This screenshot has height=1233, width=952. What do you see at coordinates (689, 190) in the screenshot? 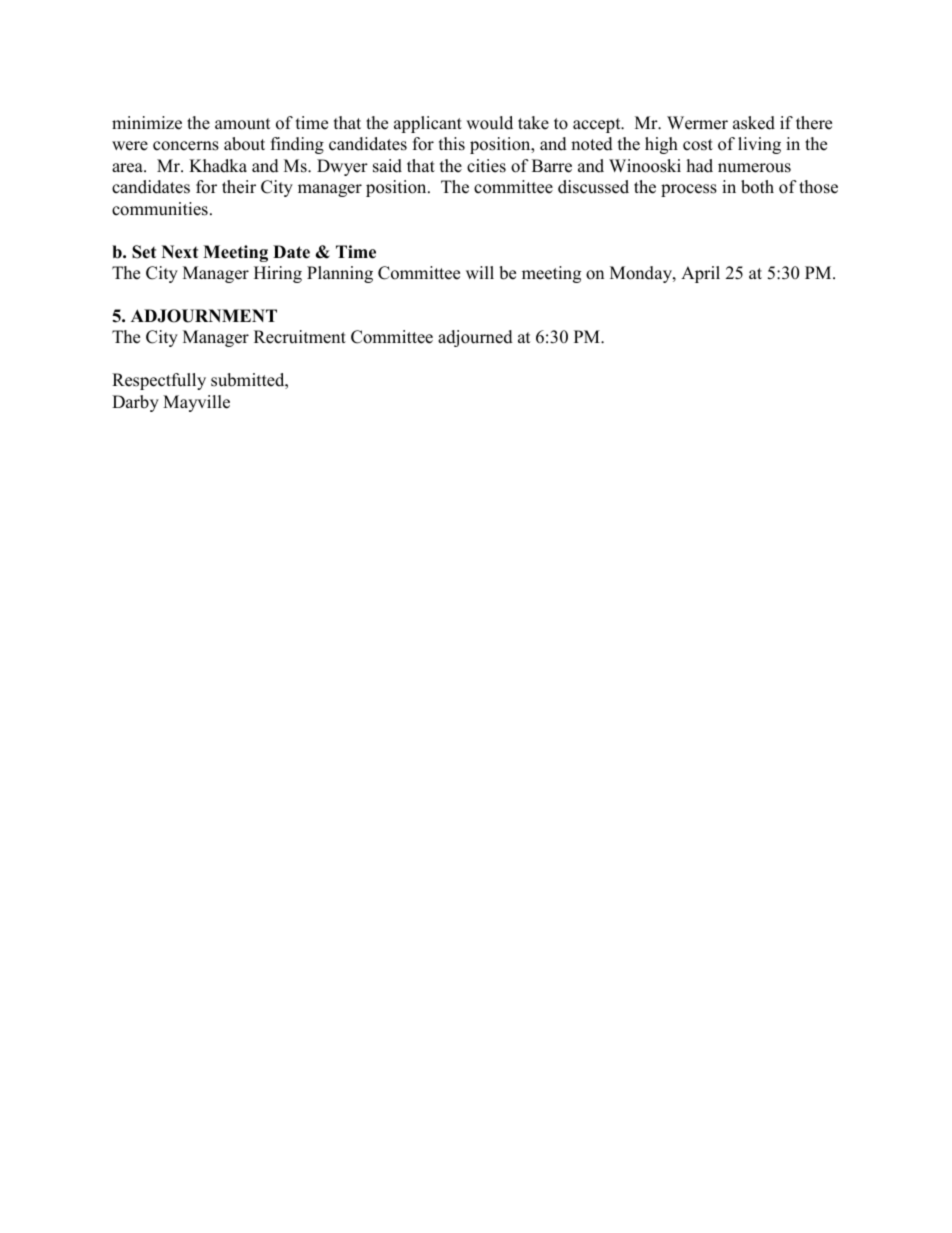
I see `process` at bounding box center [689, 190].
